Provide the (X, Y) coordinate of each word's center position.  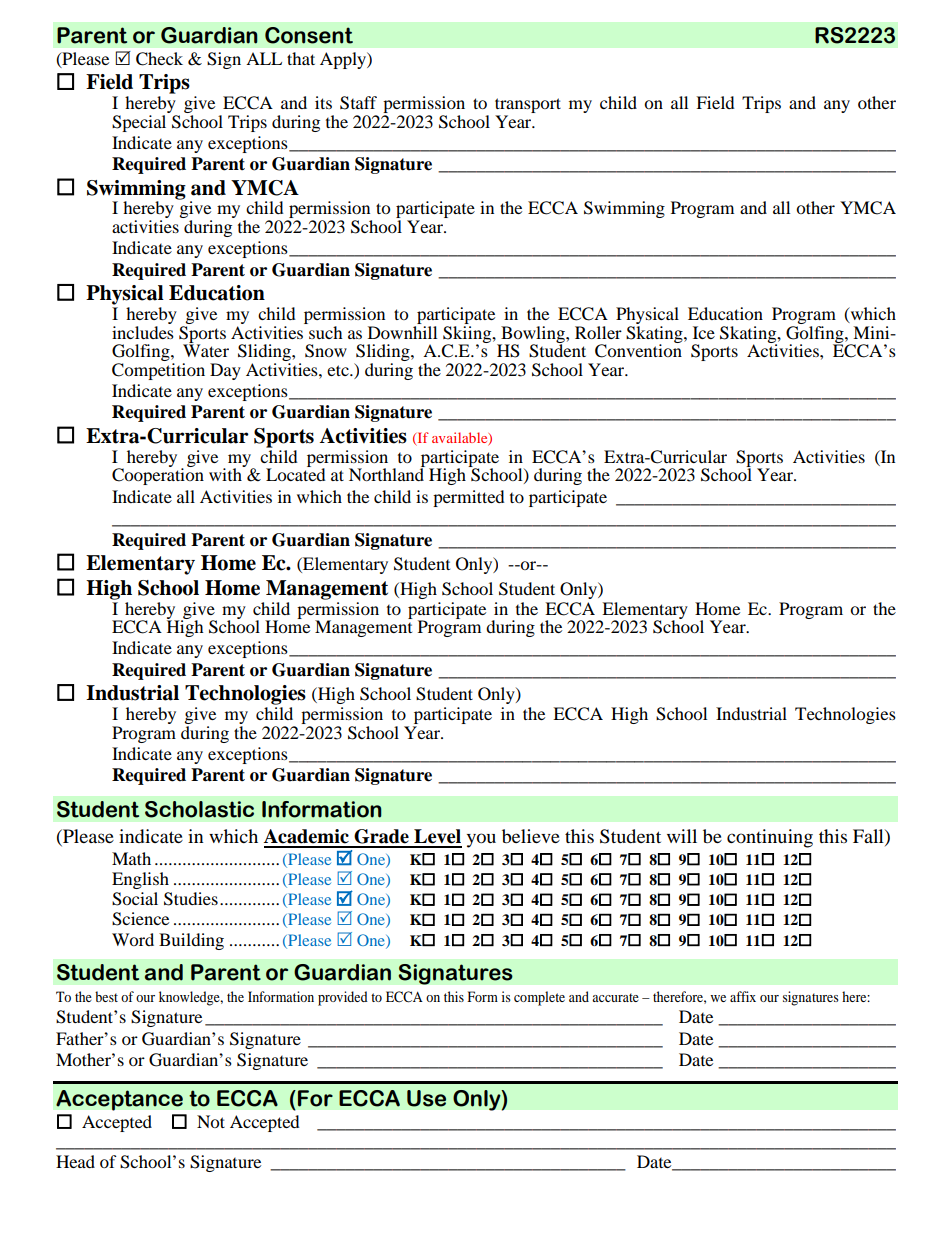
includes (143, 331)
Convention (638, 350)
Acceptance (119, 1100)
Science (140, 919)
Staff (358, 103)
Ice (704, 332)
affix (743, 996)
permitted (469, 498)
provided (343, 998)
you (481, 840)
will (682, 836)
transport (528, 107)
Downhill (402, 331)
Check (159, 59)
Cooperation (158, 475)
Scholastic (199, 809)
